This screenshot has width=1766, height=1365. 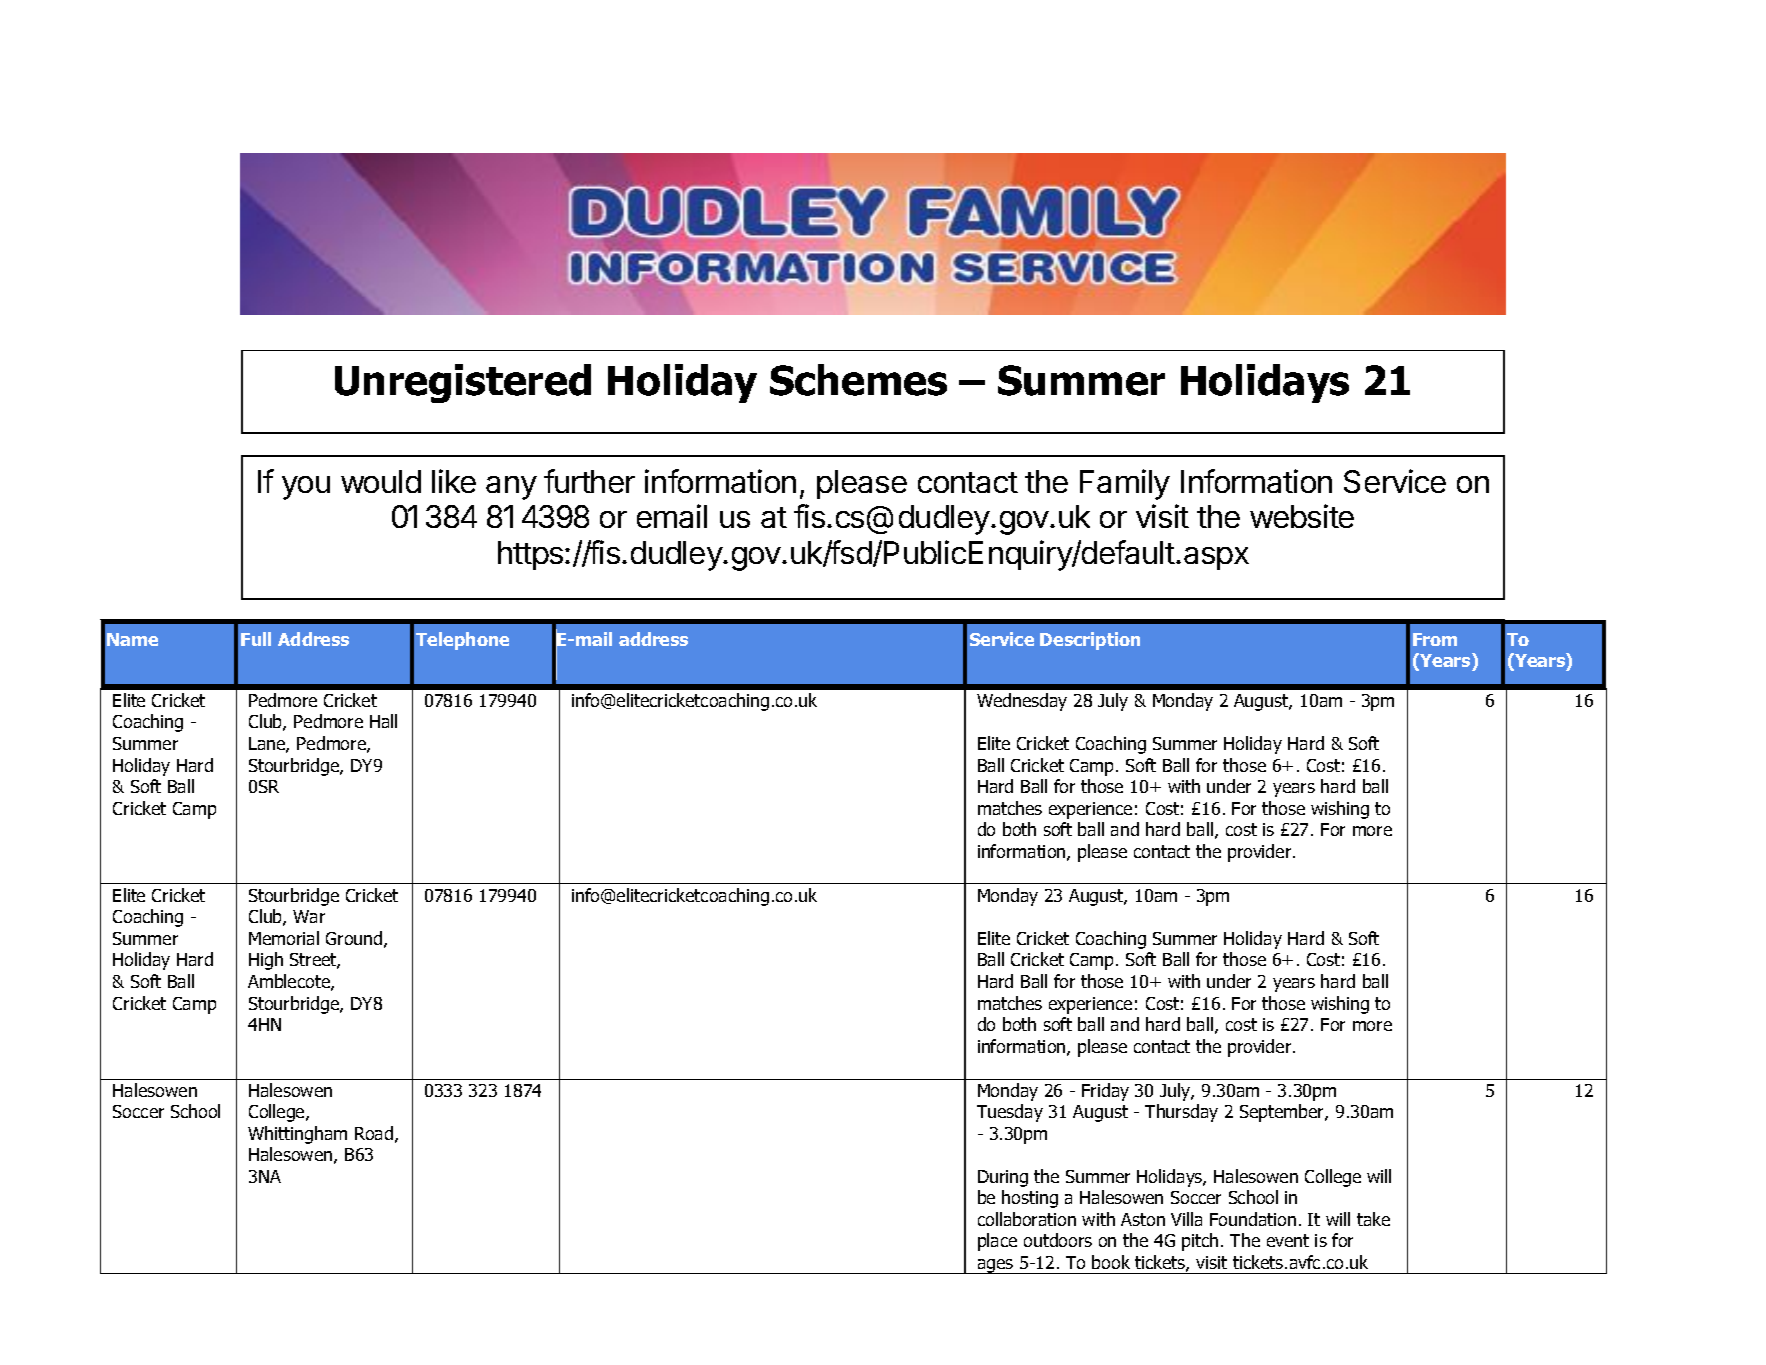 What do you see at coordinates (463, 383) in the screenshot?
I see `Unregistered` at bounding box center [463, 383].
